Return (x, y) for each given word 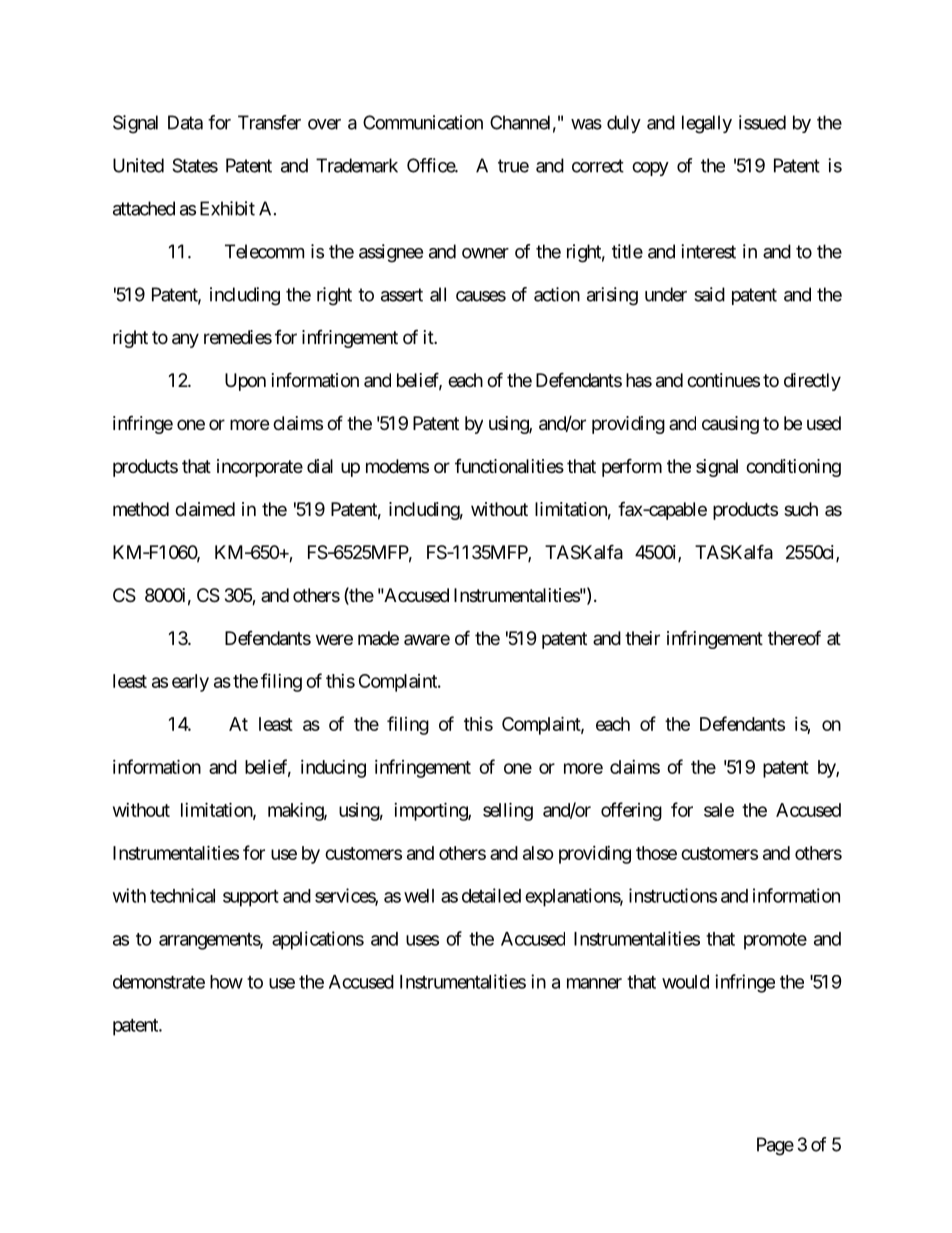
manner (594, 983)
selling (508, 811)
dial (320, 466)
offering (631, 811)
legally (707, 124)
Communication (423, 122)
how (226, 982)
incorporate (260, 468)
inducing (333, 769)
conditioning (793, 468)
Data (185, 122)
